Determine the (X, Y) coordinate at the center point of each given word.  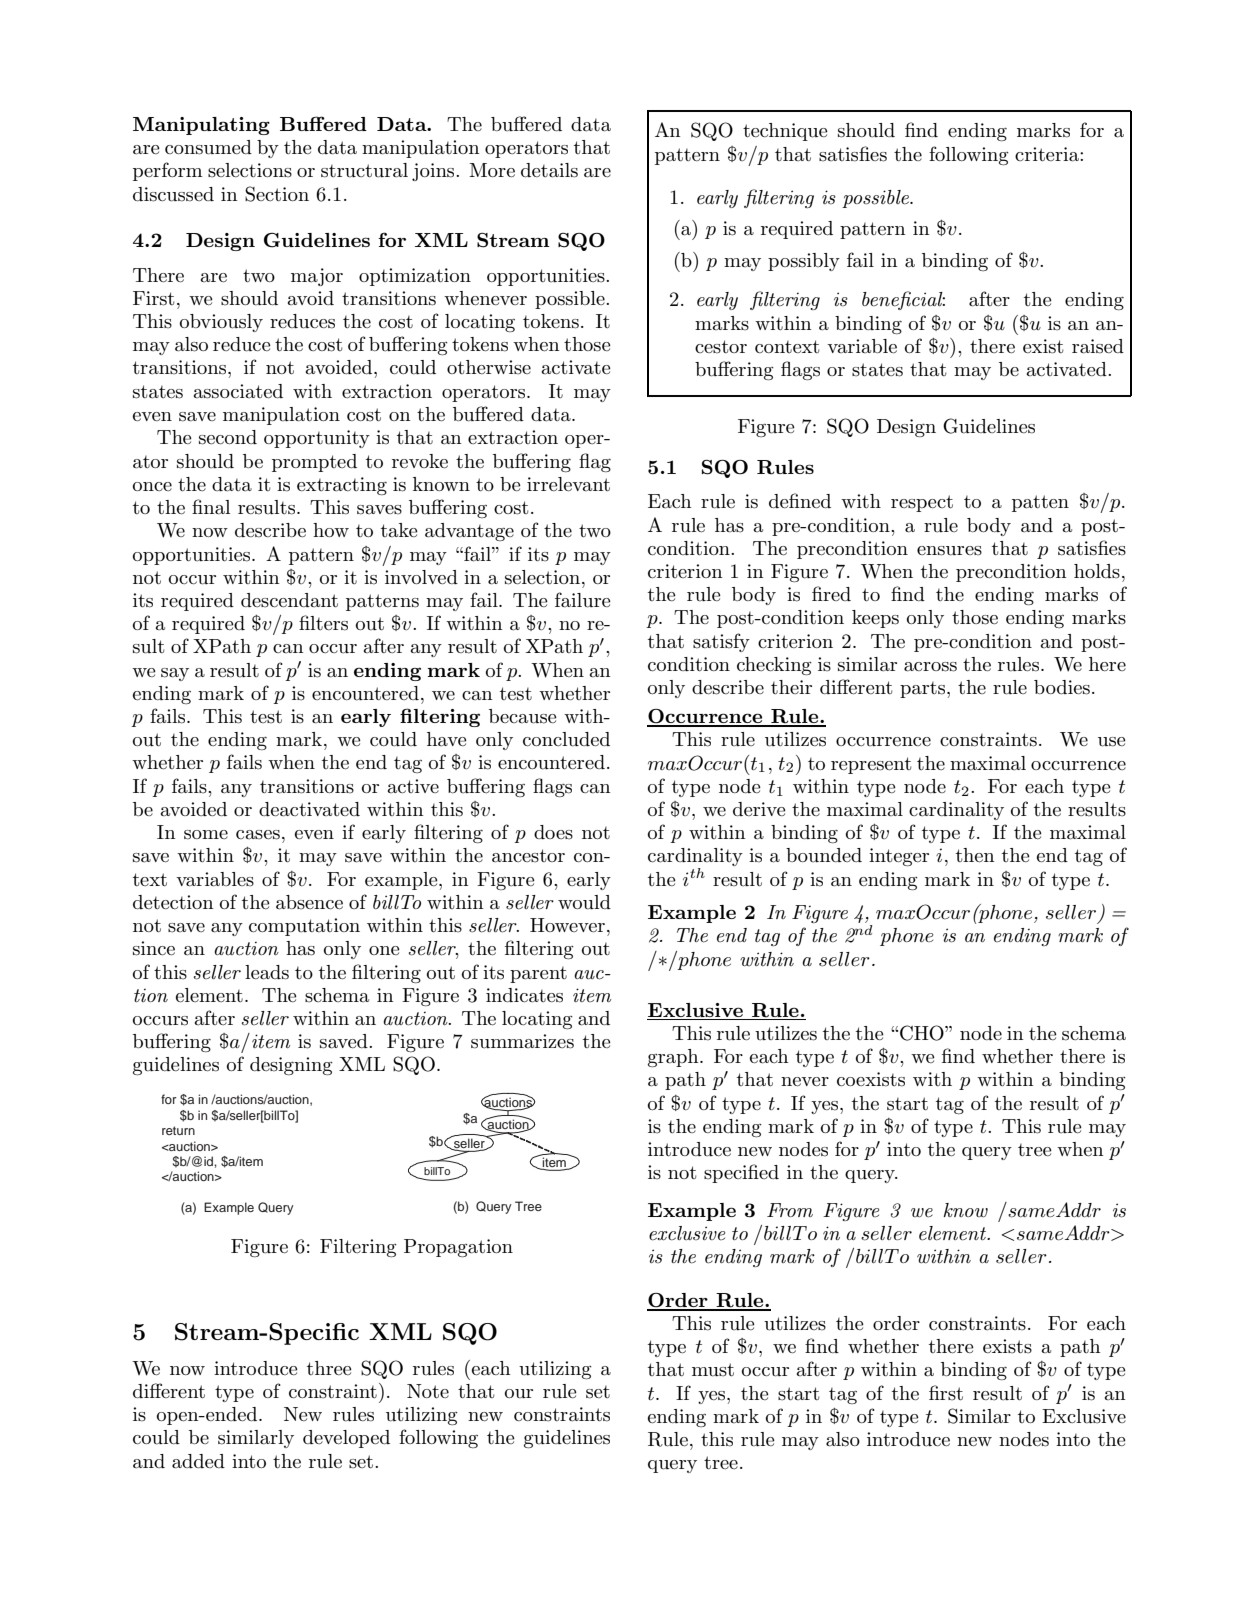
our (519, 1394)
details (549, 170)
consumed (208, 147)
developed (346, 1439)
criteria (1048, 154)
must (713, 1370)
